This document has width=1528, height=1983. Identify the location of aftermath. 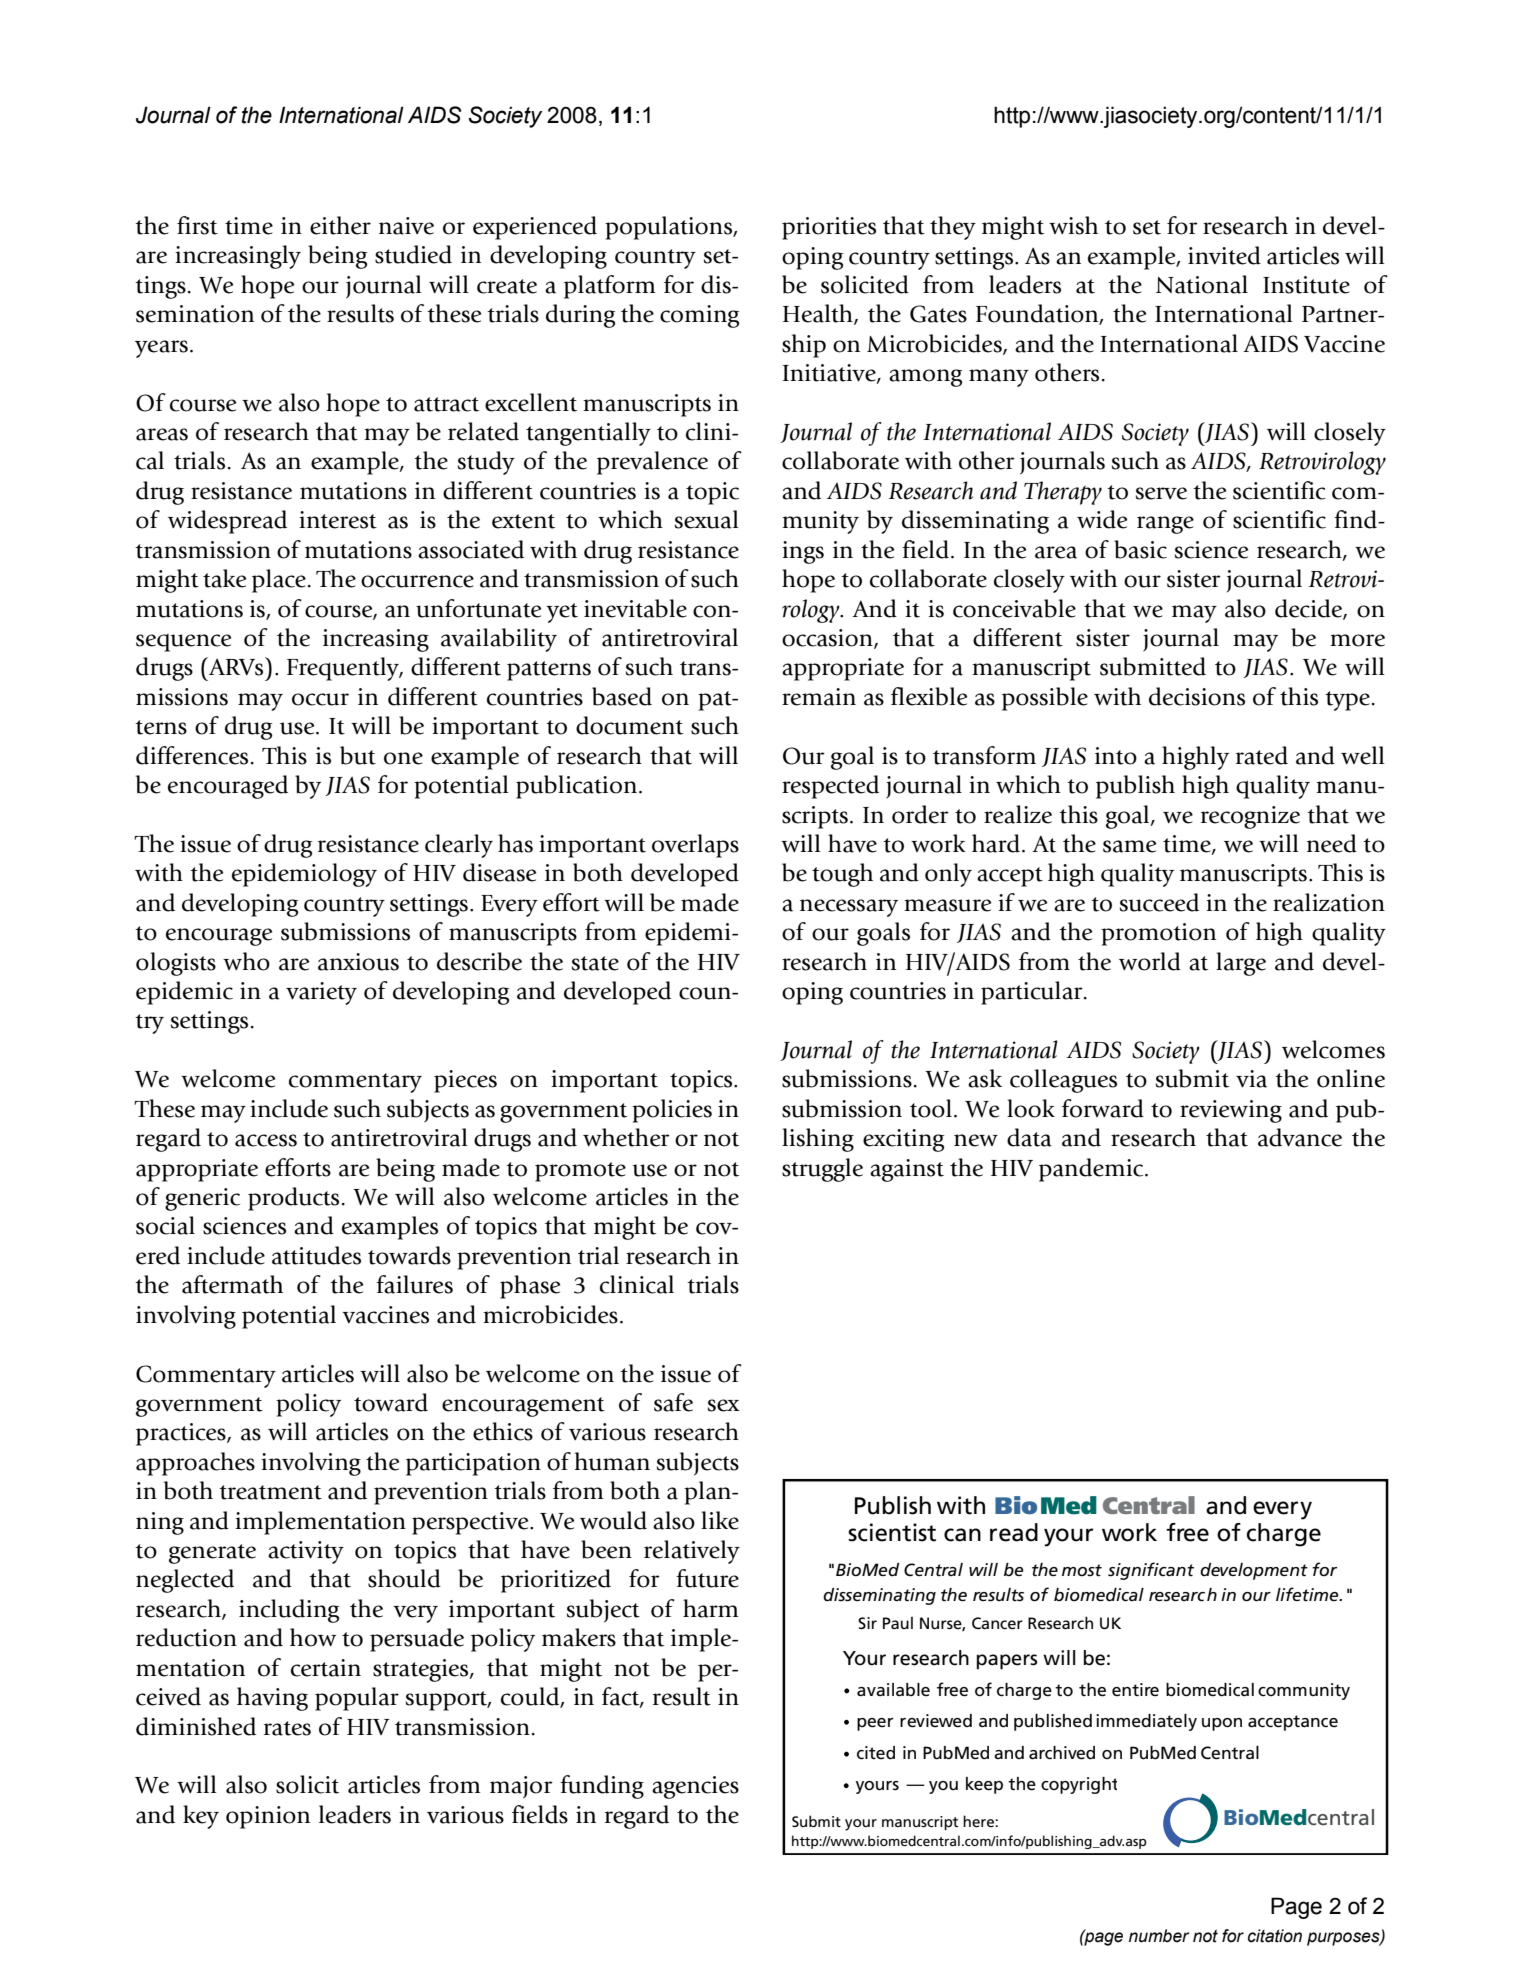
(232, 1284).
